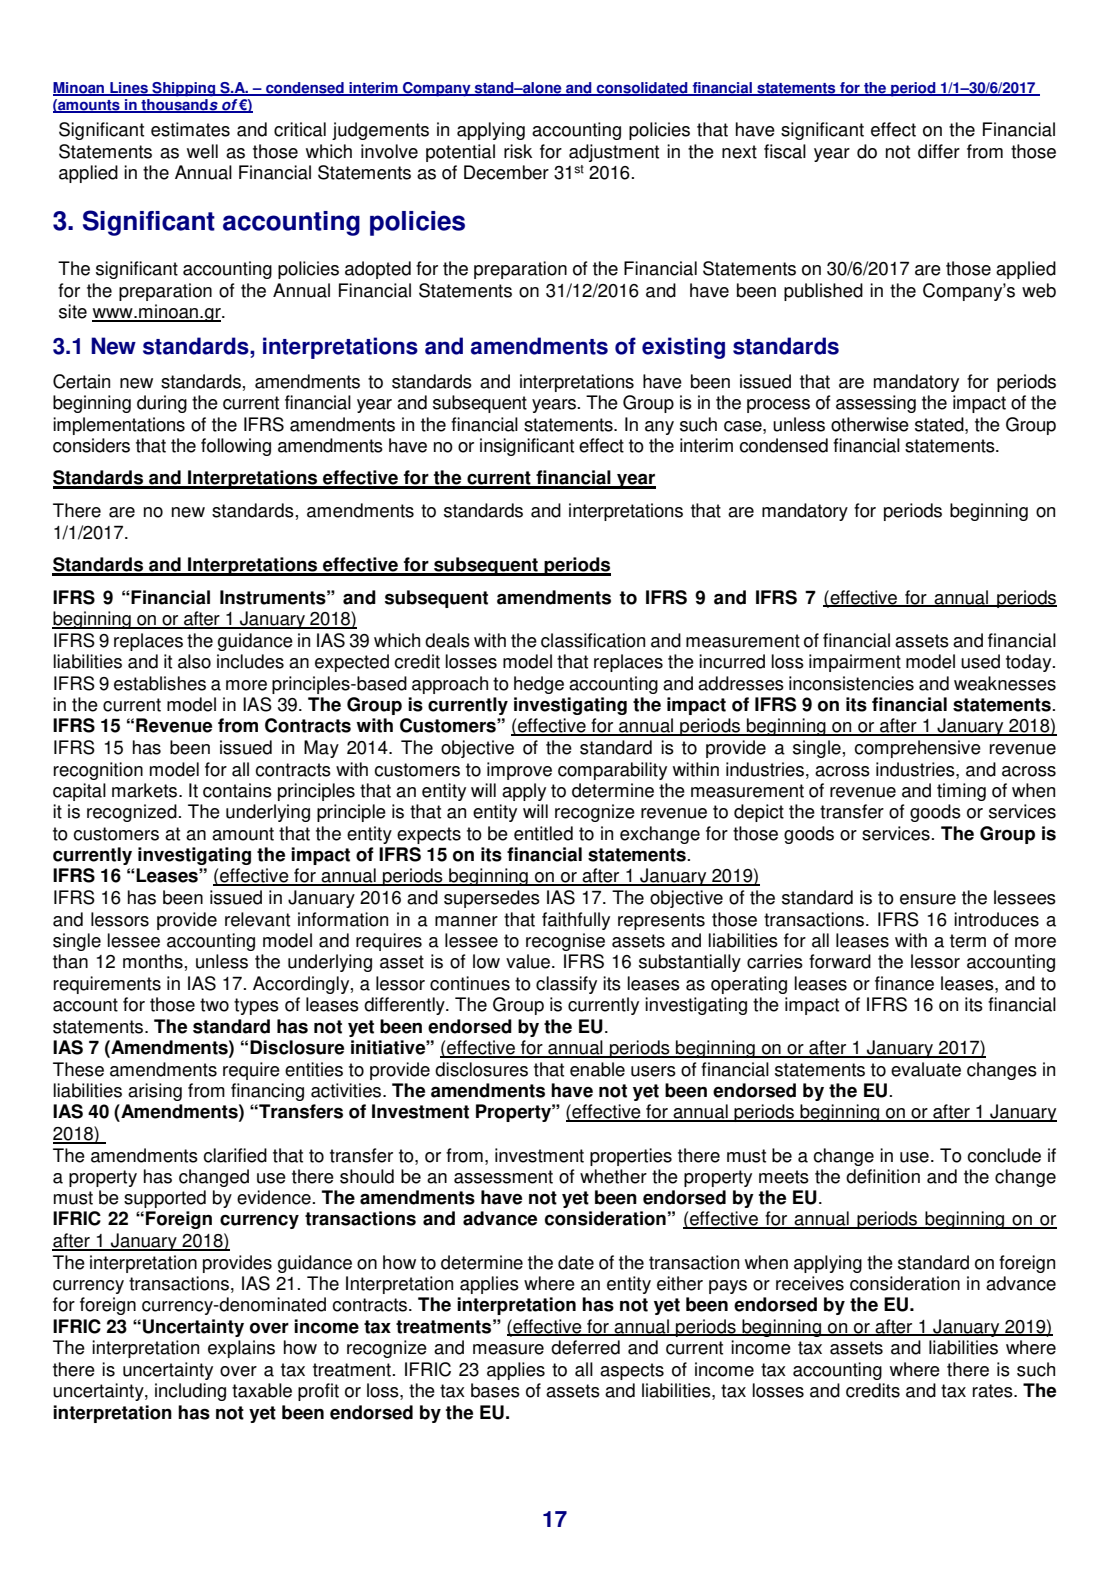 This screenshot has height=1570, width=1109. Describe the element at coordinates (518, 151) in the screenshot. I see `risk` at that location.
